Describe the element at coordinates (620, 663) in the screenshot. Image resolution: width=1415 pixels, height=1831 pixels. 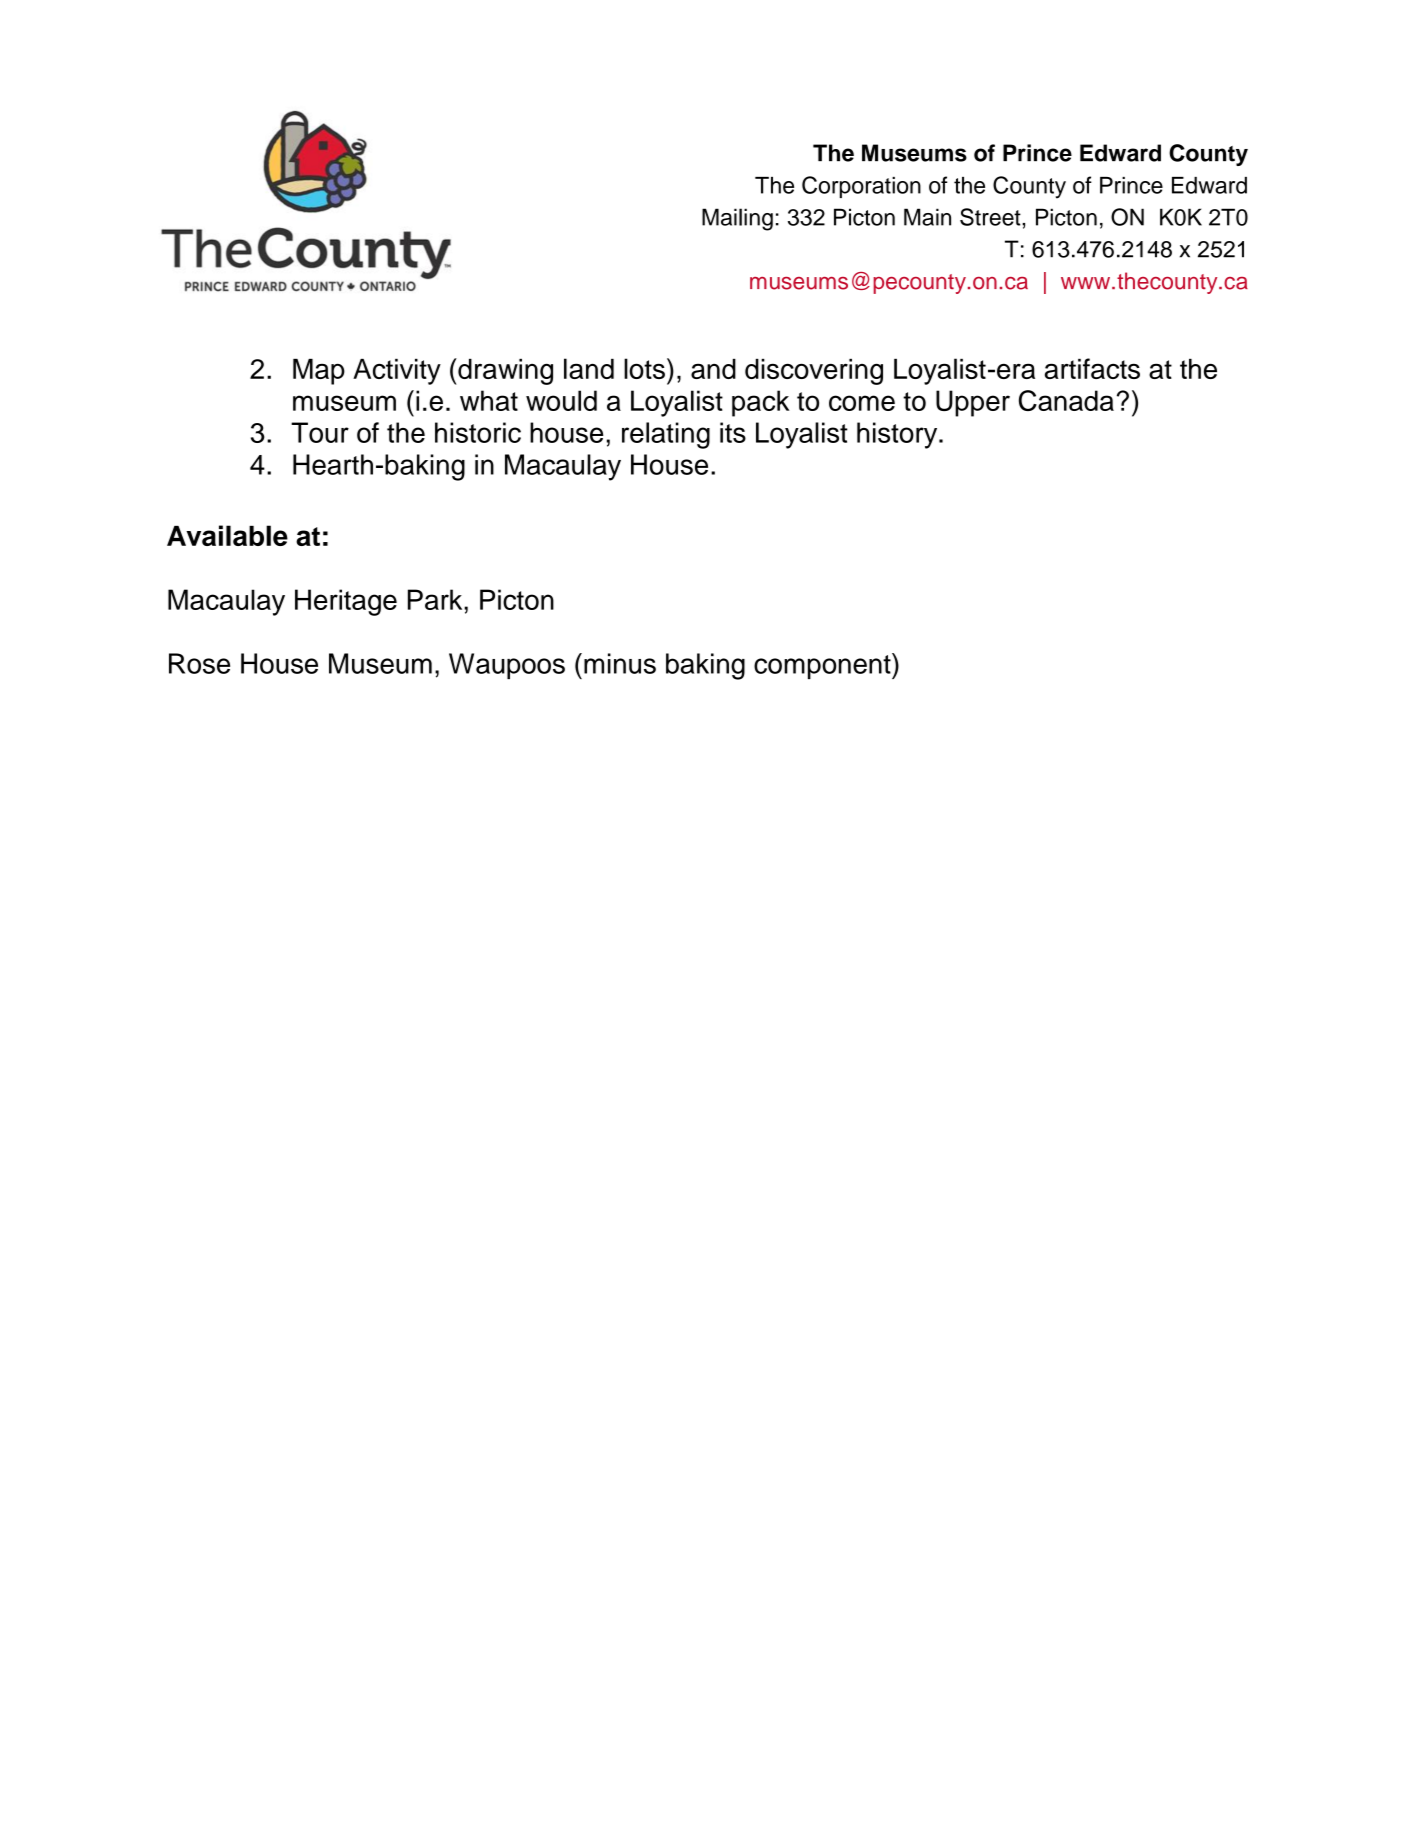
I see `minus` at that location.
